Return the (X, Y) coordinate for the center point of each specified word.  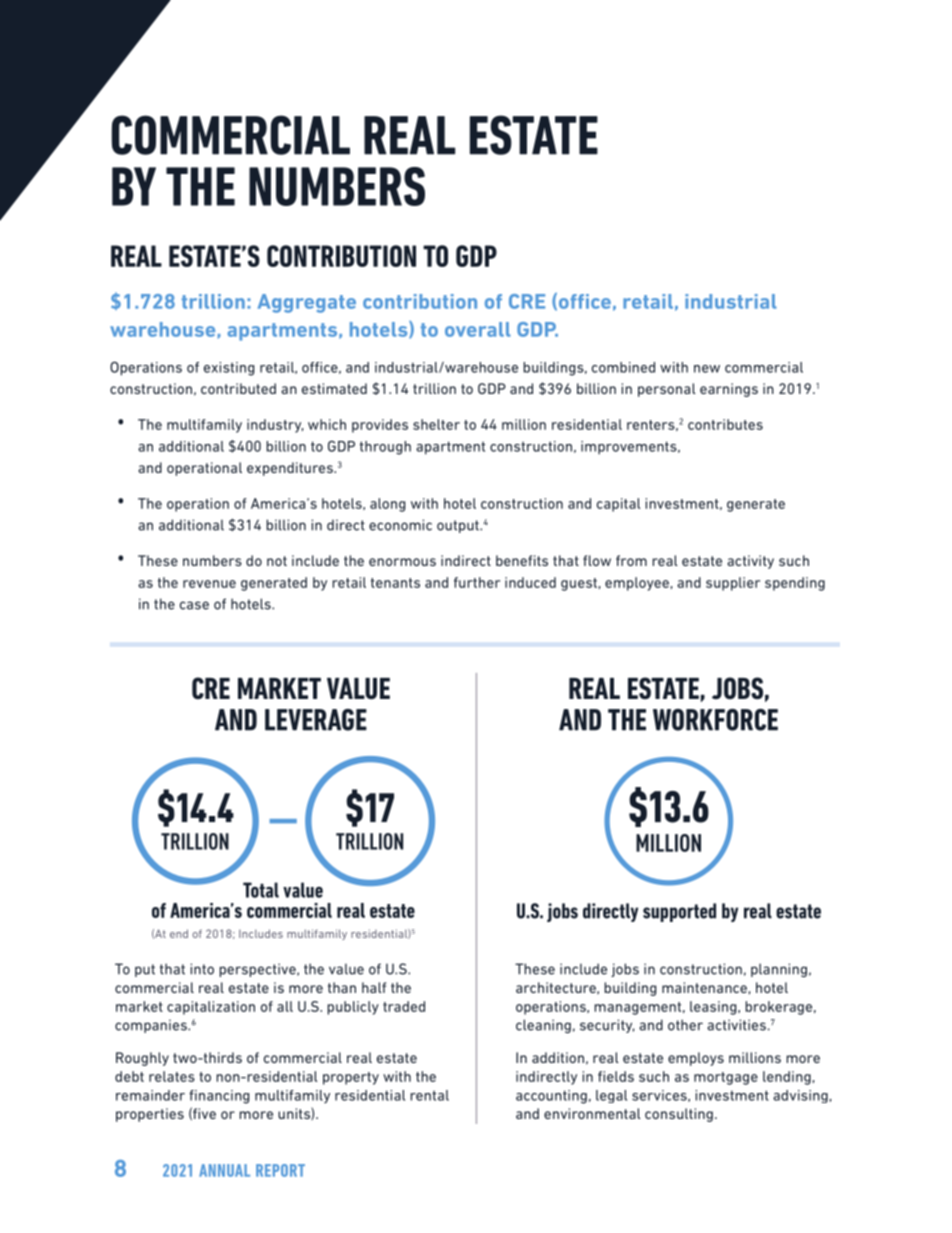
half (374, 987)
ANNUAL (224, 1170)
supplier (733, 584)
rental (429, 1095)
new (707, 369)
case (194, 605)
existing (229, 369)
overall (477, 329)
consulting (679, 1115)
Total (261, 890)
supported (679, 912)
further (477, 582)
